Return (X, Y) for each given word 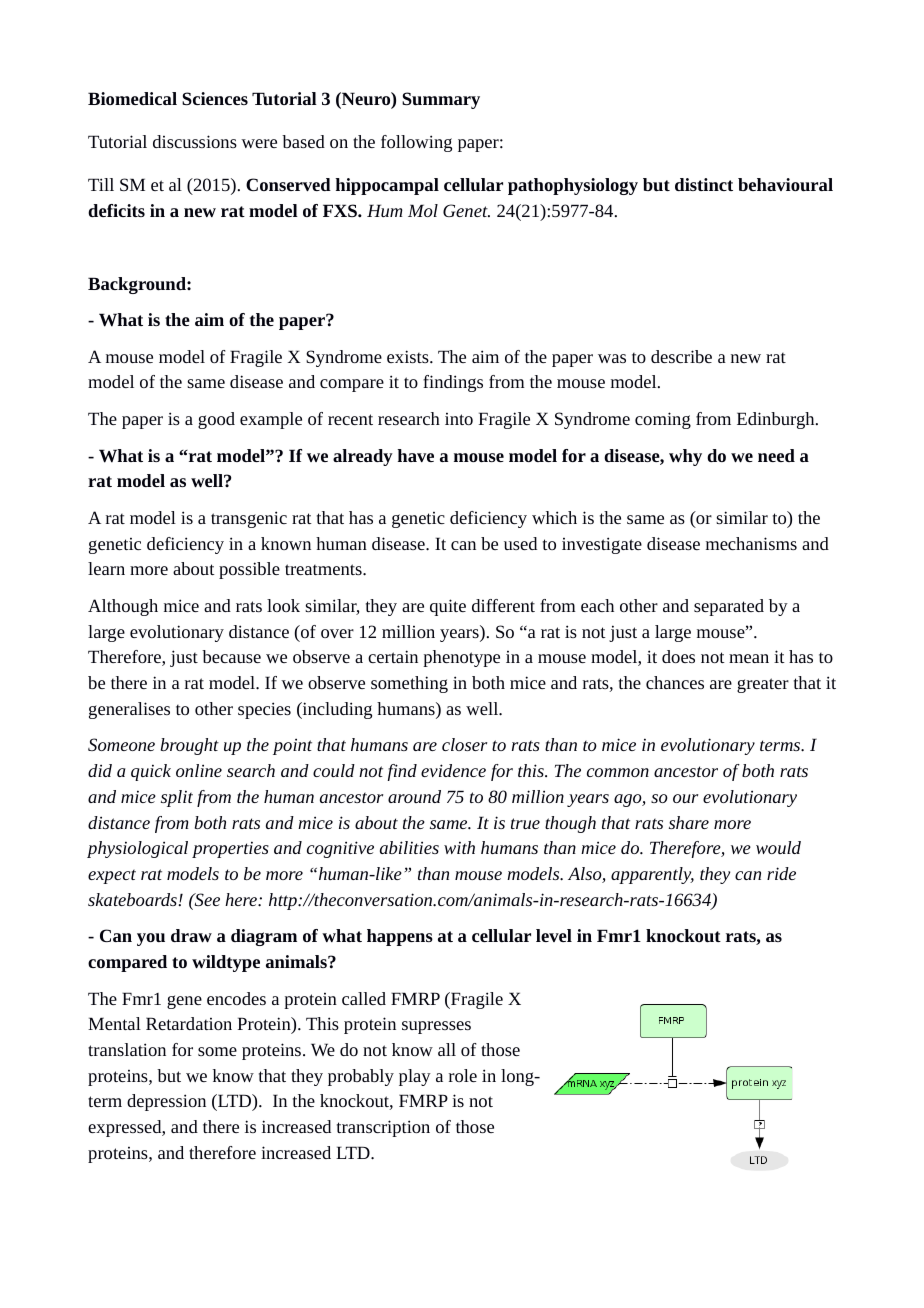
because (231, 656)
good (216, 420)
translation (127, 1049)
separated (729, 607)
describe (681, 356)
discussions (195, 141)
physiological (137, 849)
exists (409, 356)
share (689, 822)
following (416, 143)
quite (448, 607)
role (463, 1075)
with (459, 847)
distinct (704, 184)
